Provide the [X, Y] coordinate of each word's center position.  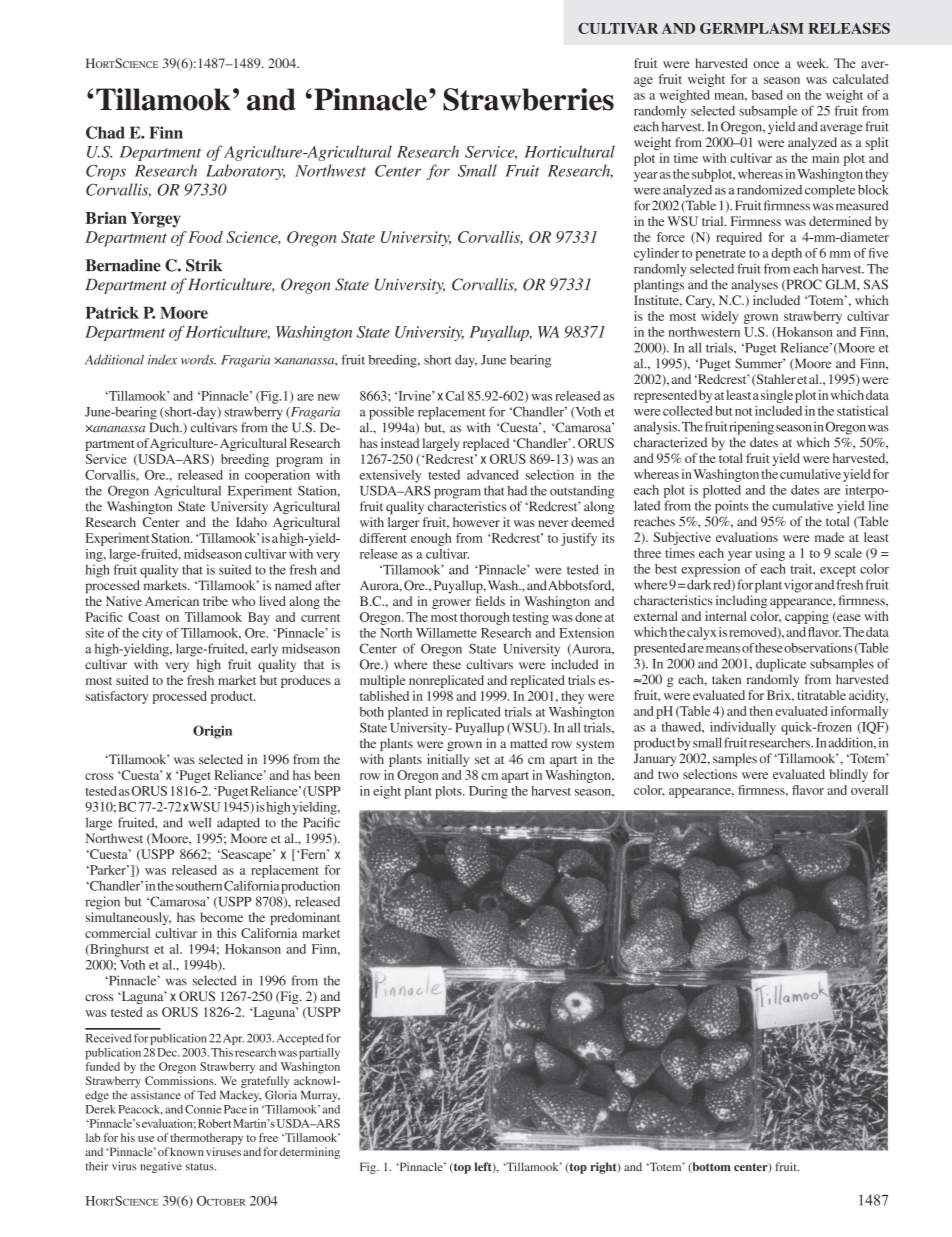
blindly [848, 775]
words [198, 359]
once [766, 64]
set [482, 760]
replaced [486, 444]
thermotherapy [206, 1139]
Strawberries [528, 99]
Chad [105, 132]
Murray [320, 1096]
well [199, 822]
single [777, 396]
